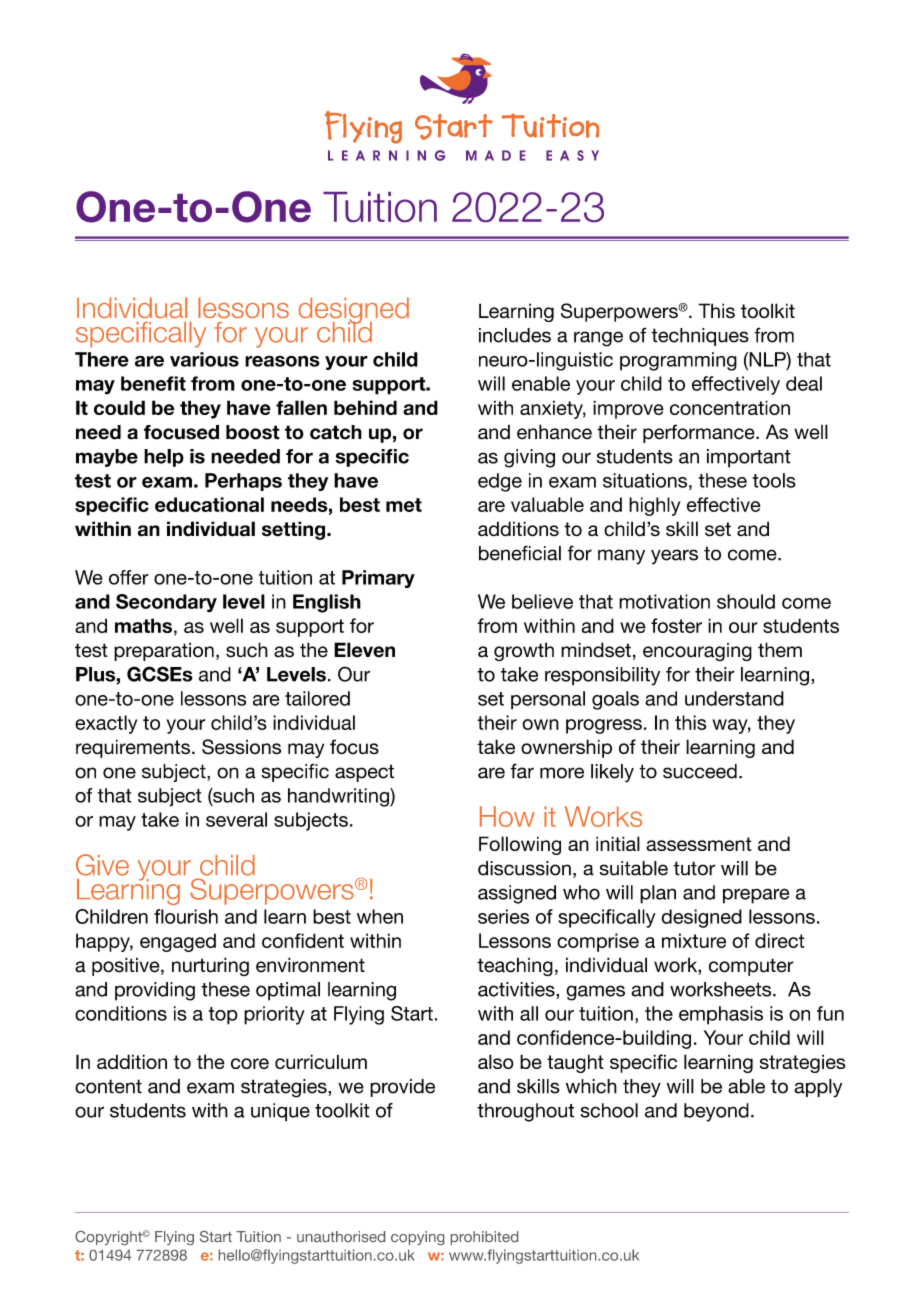  What do you see at coordinates (164, 651) in the document?
I see `preparation` at bounding box center [164, 651].
